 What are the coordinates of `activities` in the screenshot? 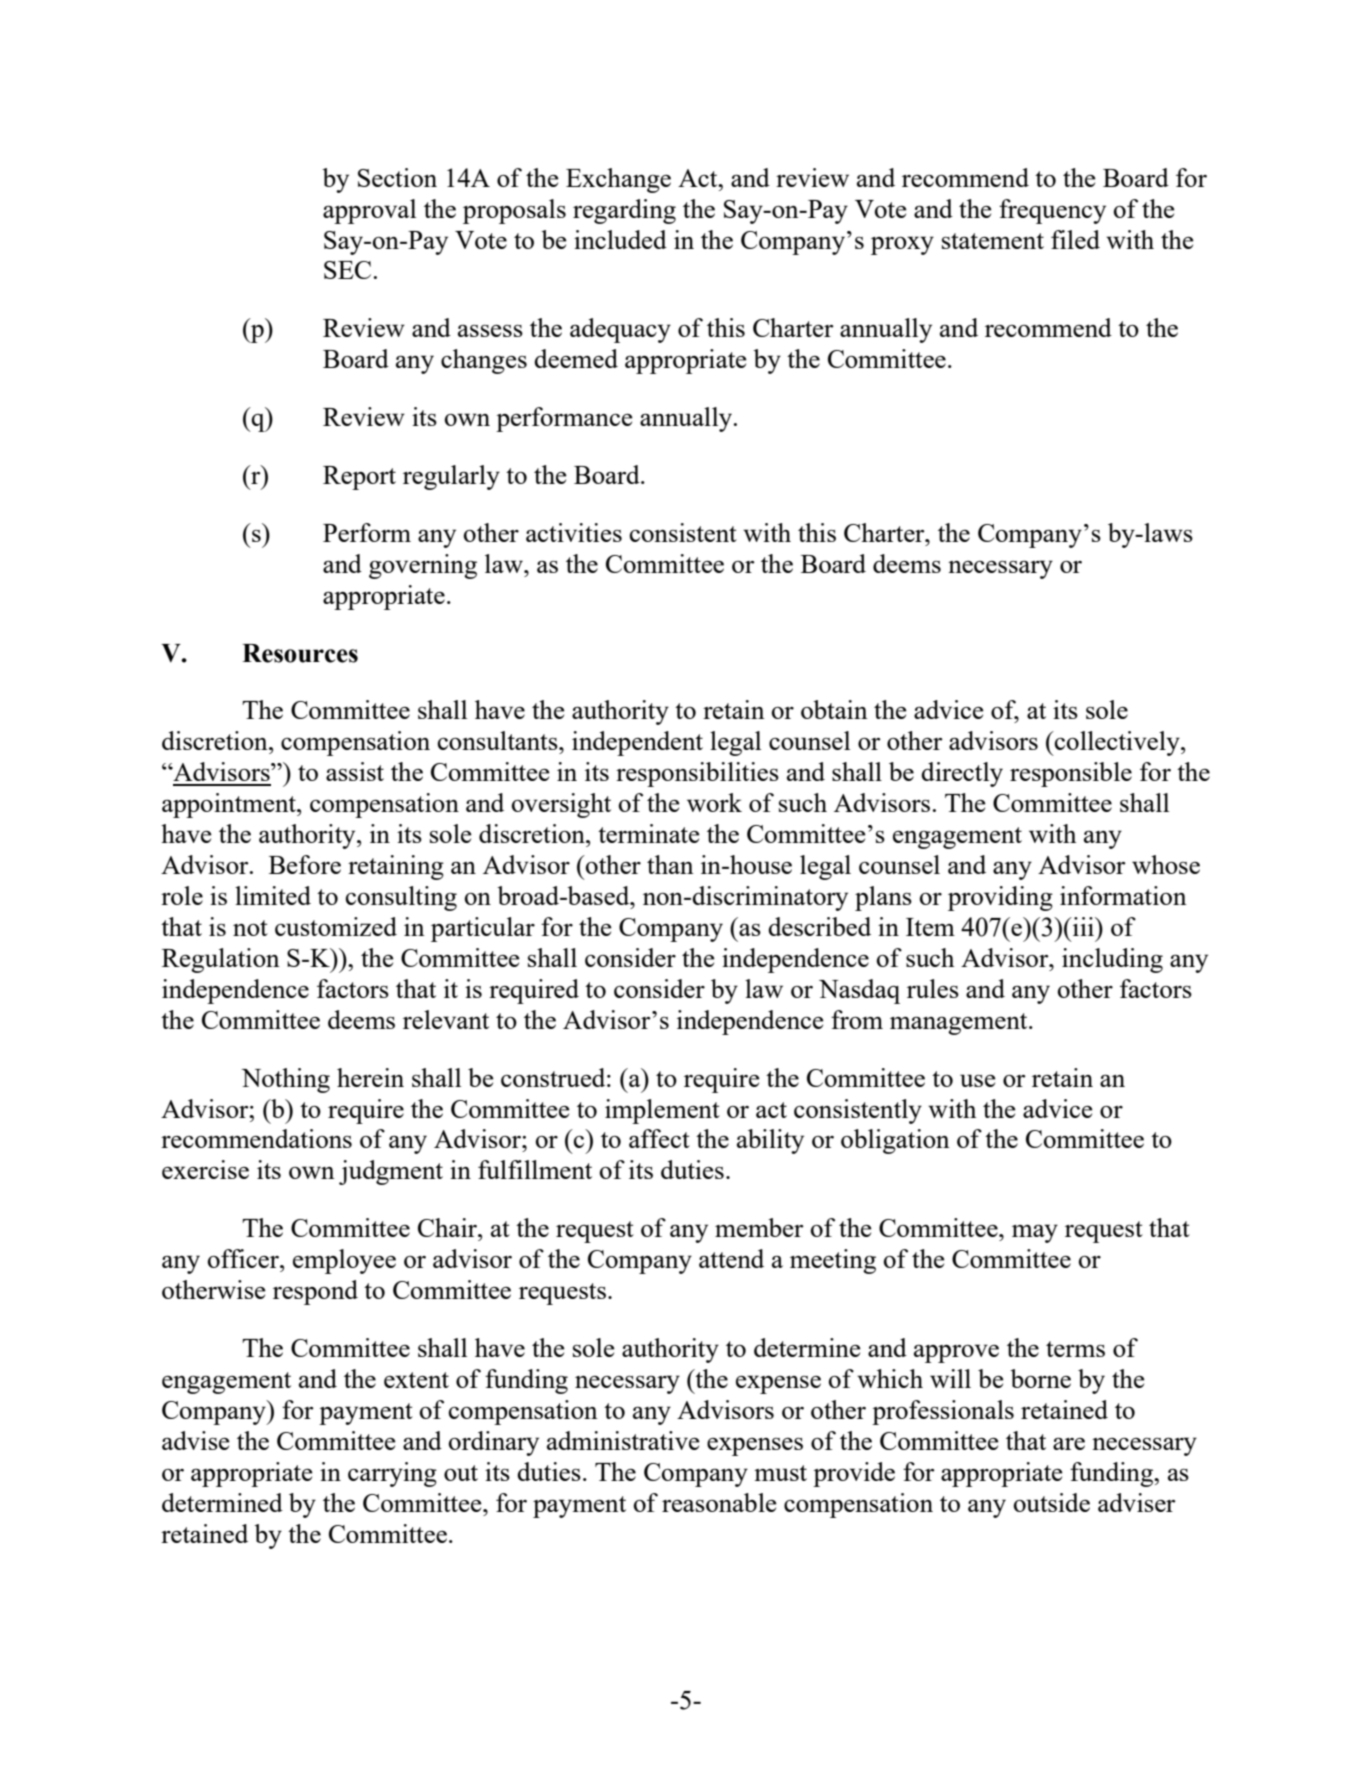 It's located at (574, 532).
